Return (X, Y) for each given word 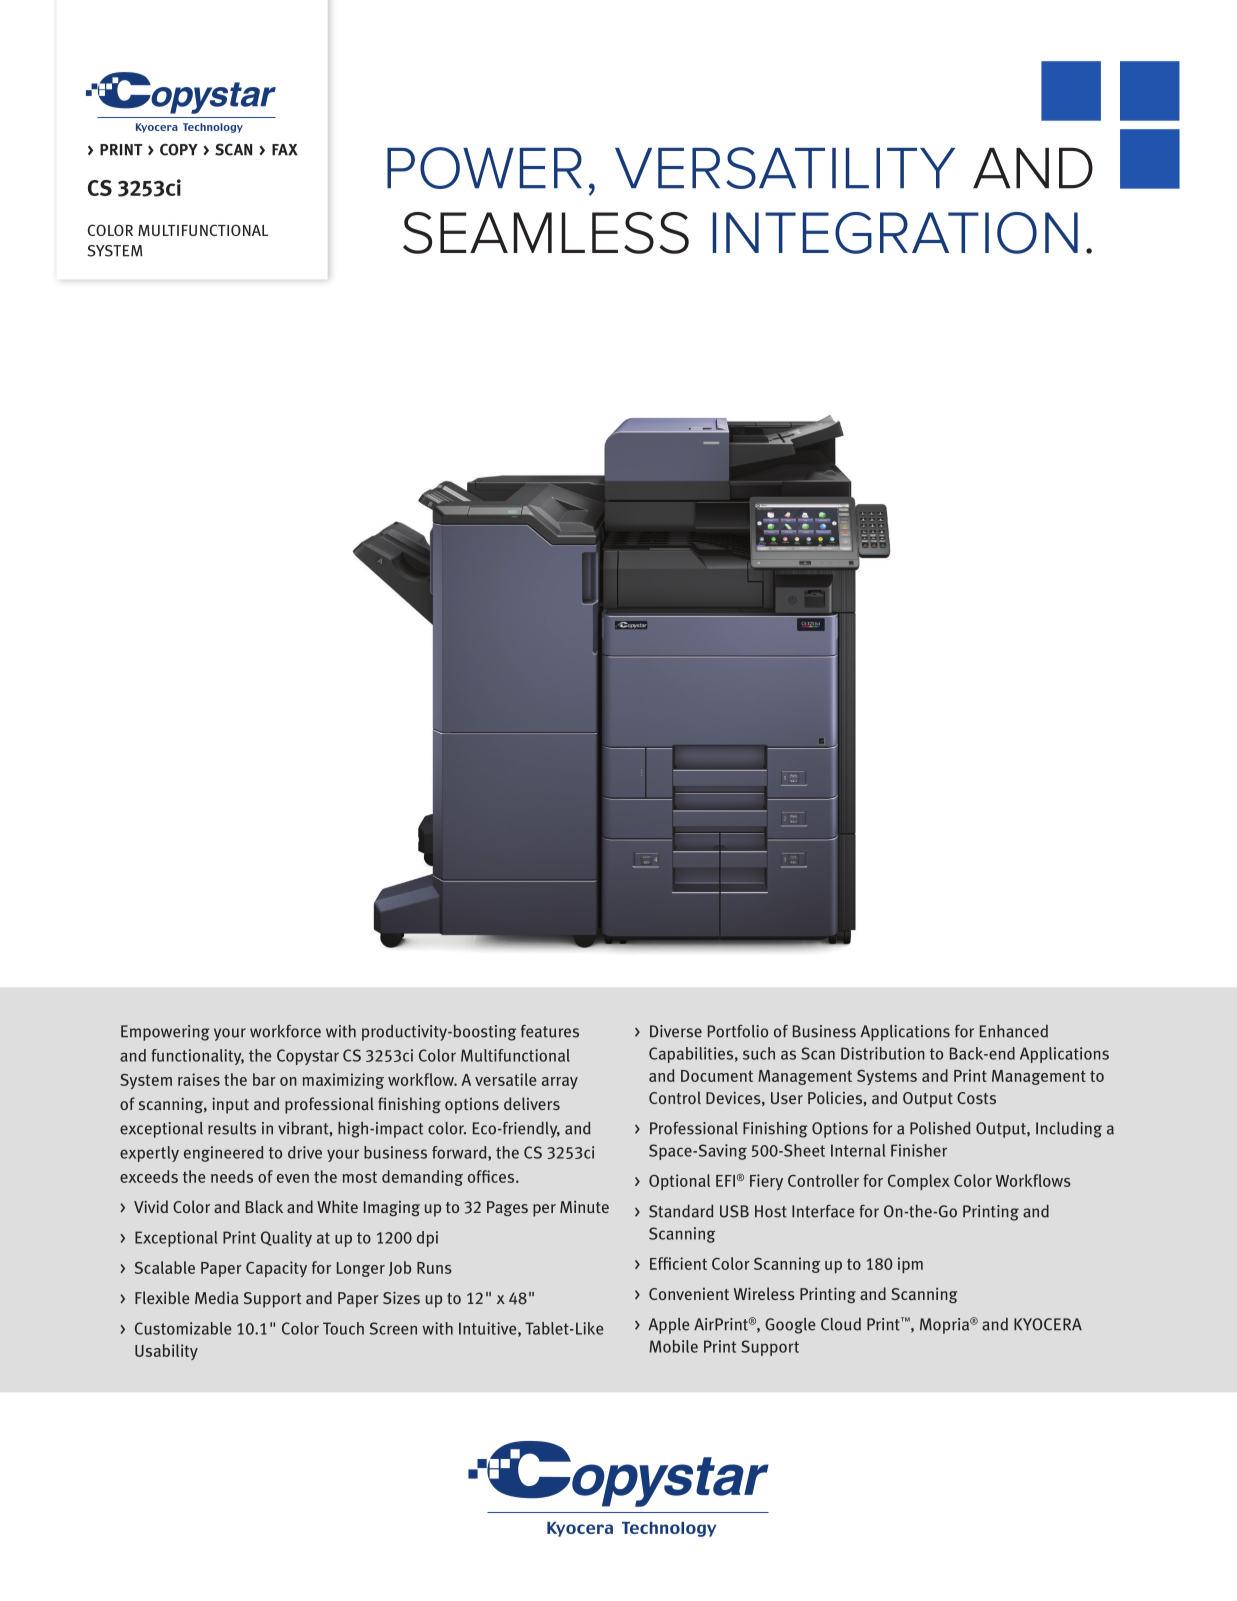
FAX (285, 150)
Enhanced (1014, 1031)
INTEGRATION (895, 233)
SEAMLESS (546, 233)
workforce (285, 1031)
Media (216, 1297)
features (550, 1031)
